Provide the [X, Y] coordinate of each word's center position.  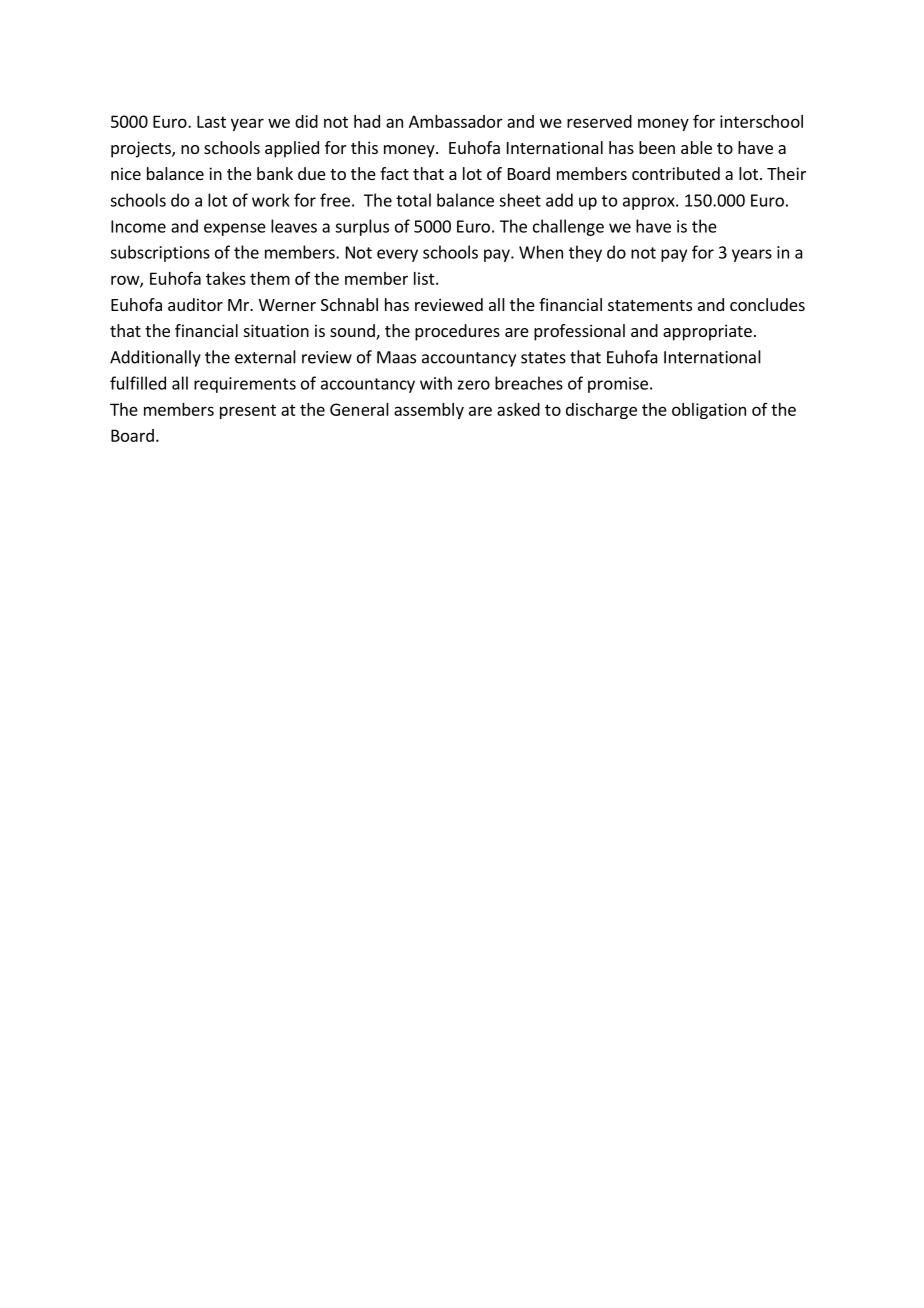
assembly [429, 411]
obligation [709, 411]
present [248, 411]
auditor [195, 304]
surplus [362, 227]
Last [211, 121]
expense [235, 229]
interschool [761, 121]
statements [650, 305]
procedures [457, 332]
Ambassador [456, 121]
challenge [568, 227]
